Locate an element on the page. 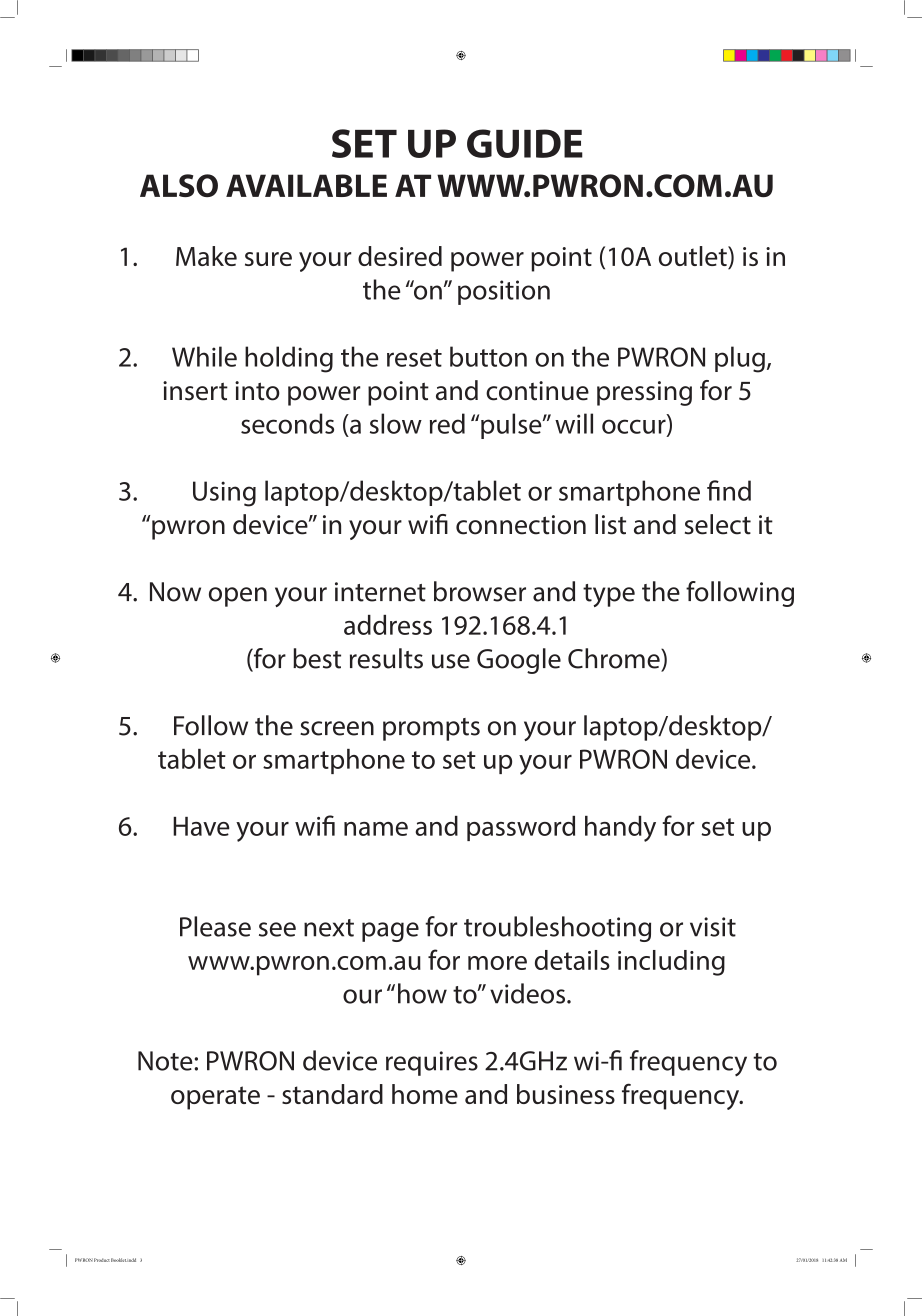  home is located at coordinates (425, 1094).
